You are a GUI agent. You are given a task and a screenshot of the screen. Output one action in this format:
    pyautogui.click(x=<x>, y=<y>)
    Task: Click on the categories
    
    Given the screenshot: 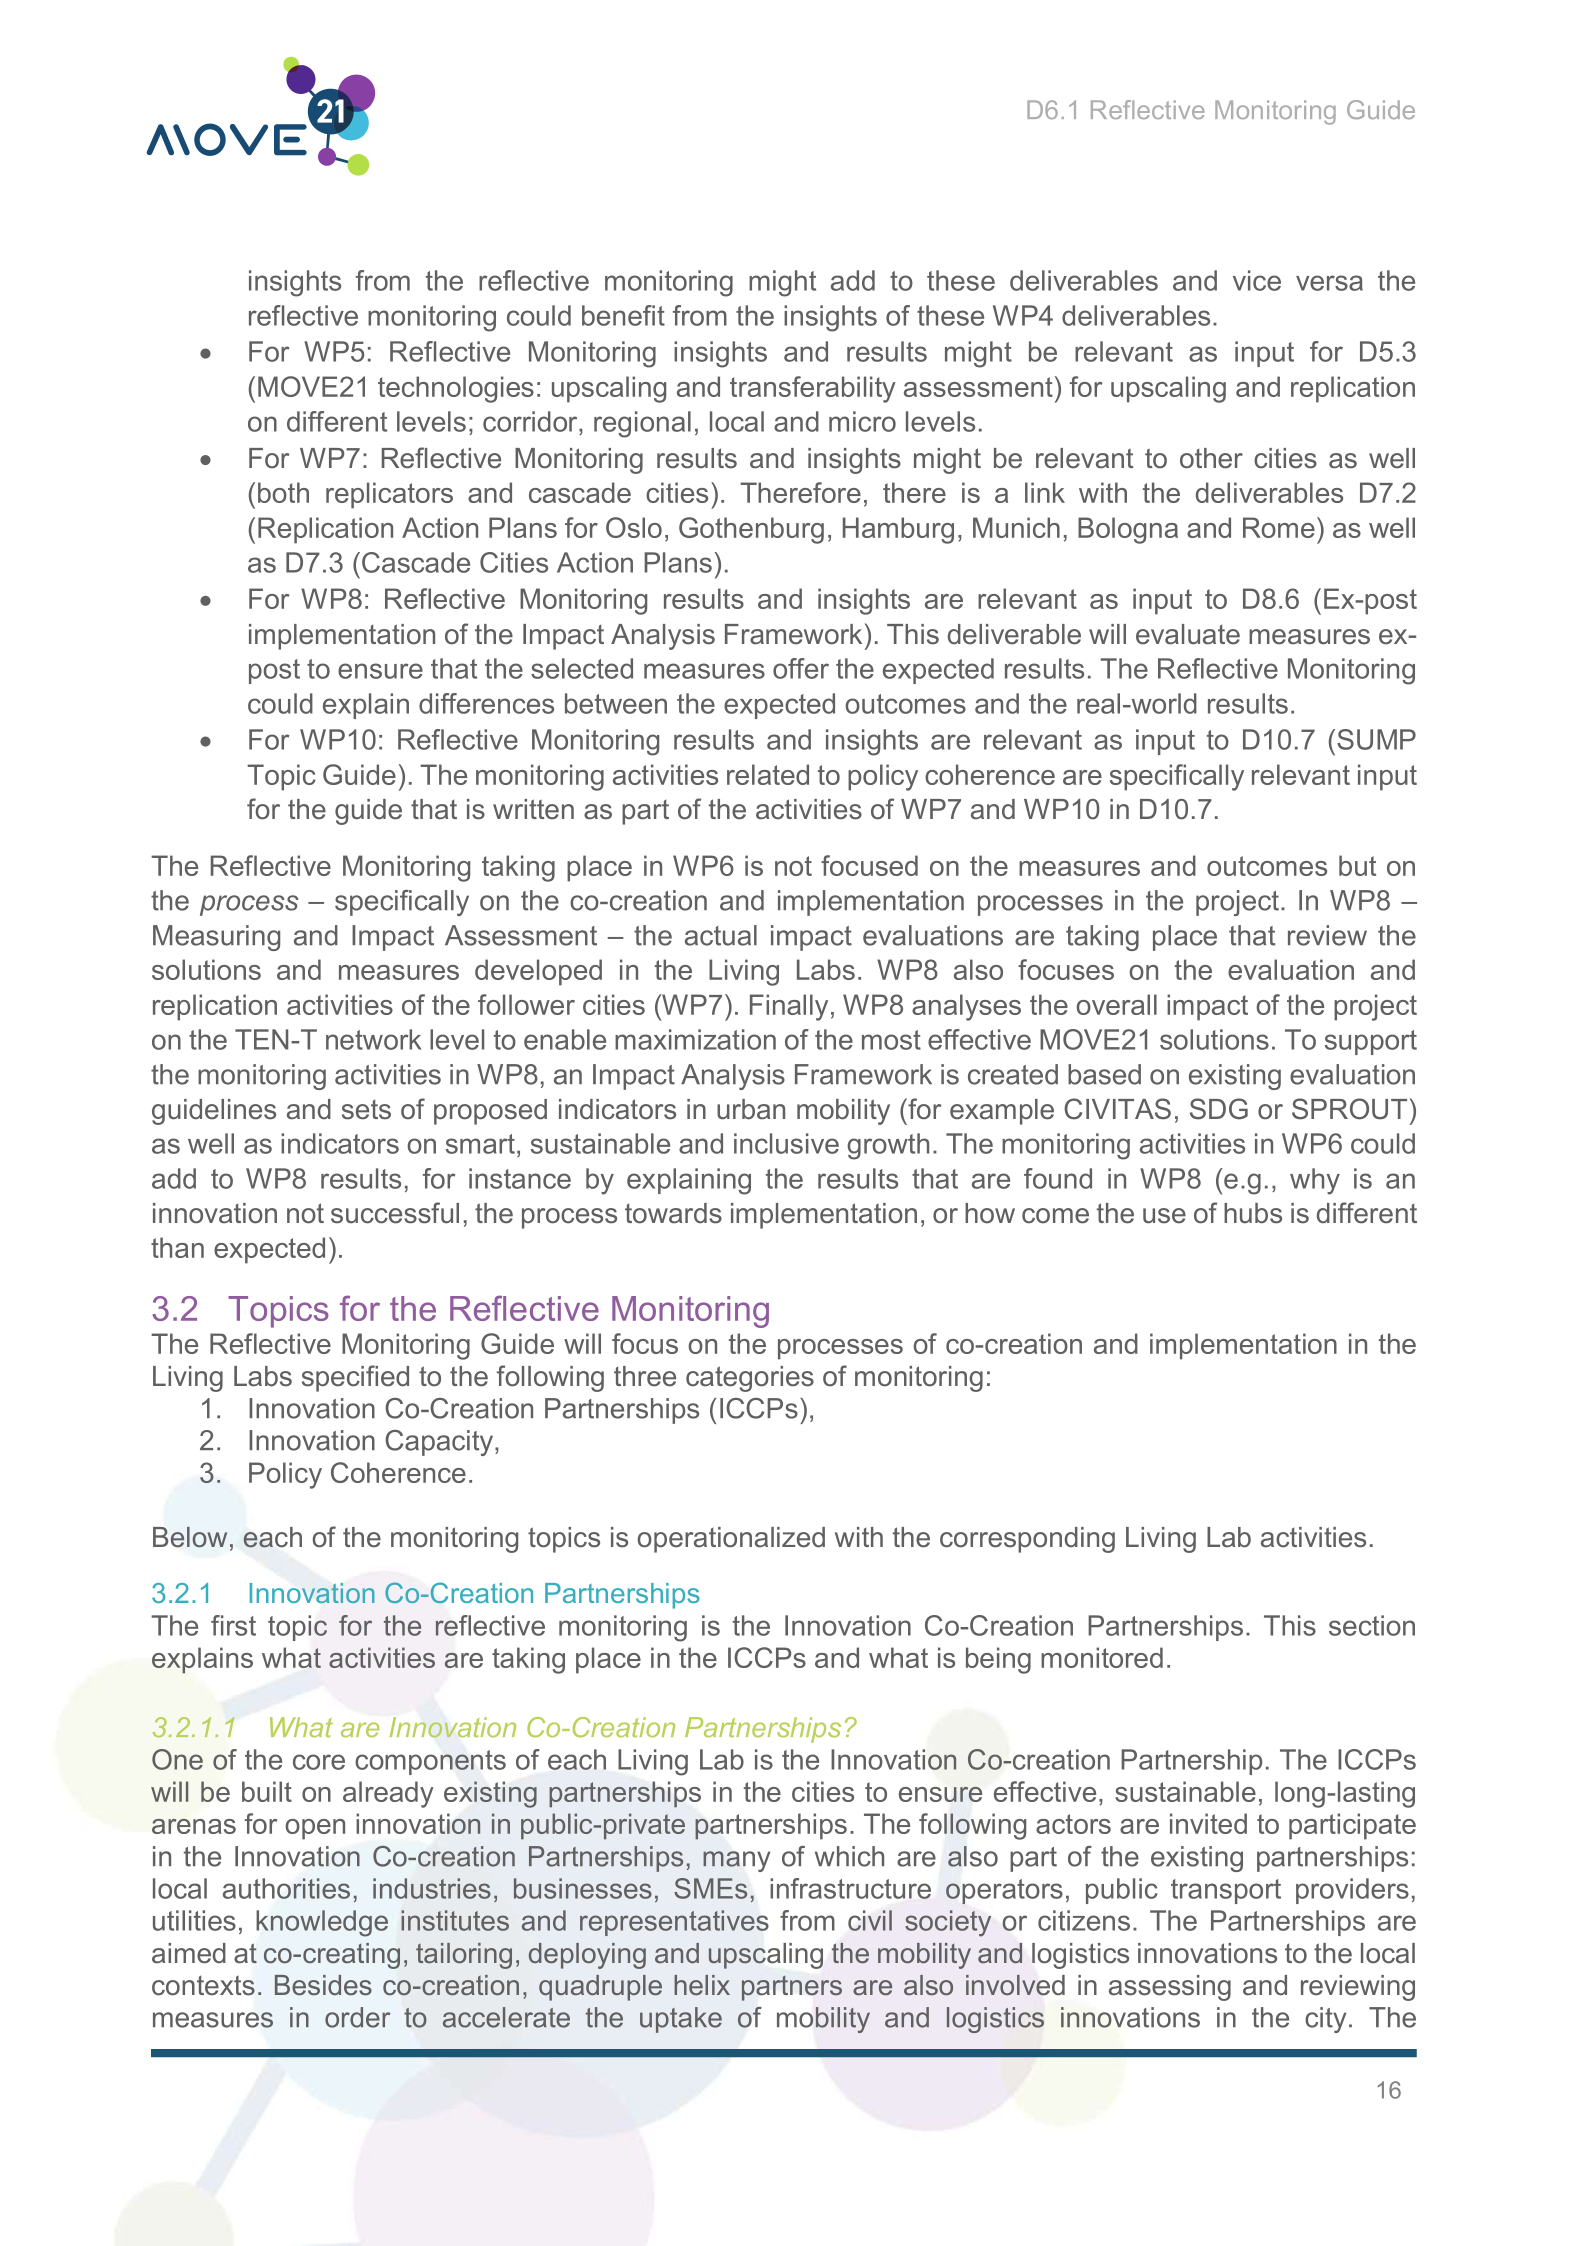 What is the action you would take?
    pyautogui.click(x=750, y=1379)
